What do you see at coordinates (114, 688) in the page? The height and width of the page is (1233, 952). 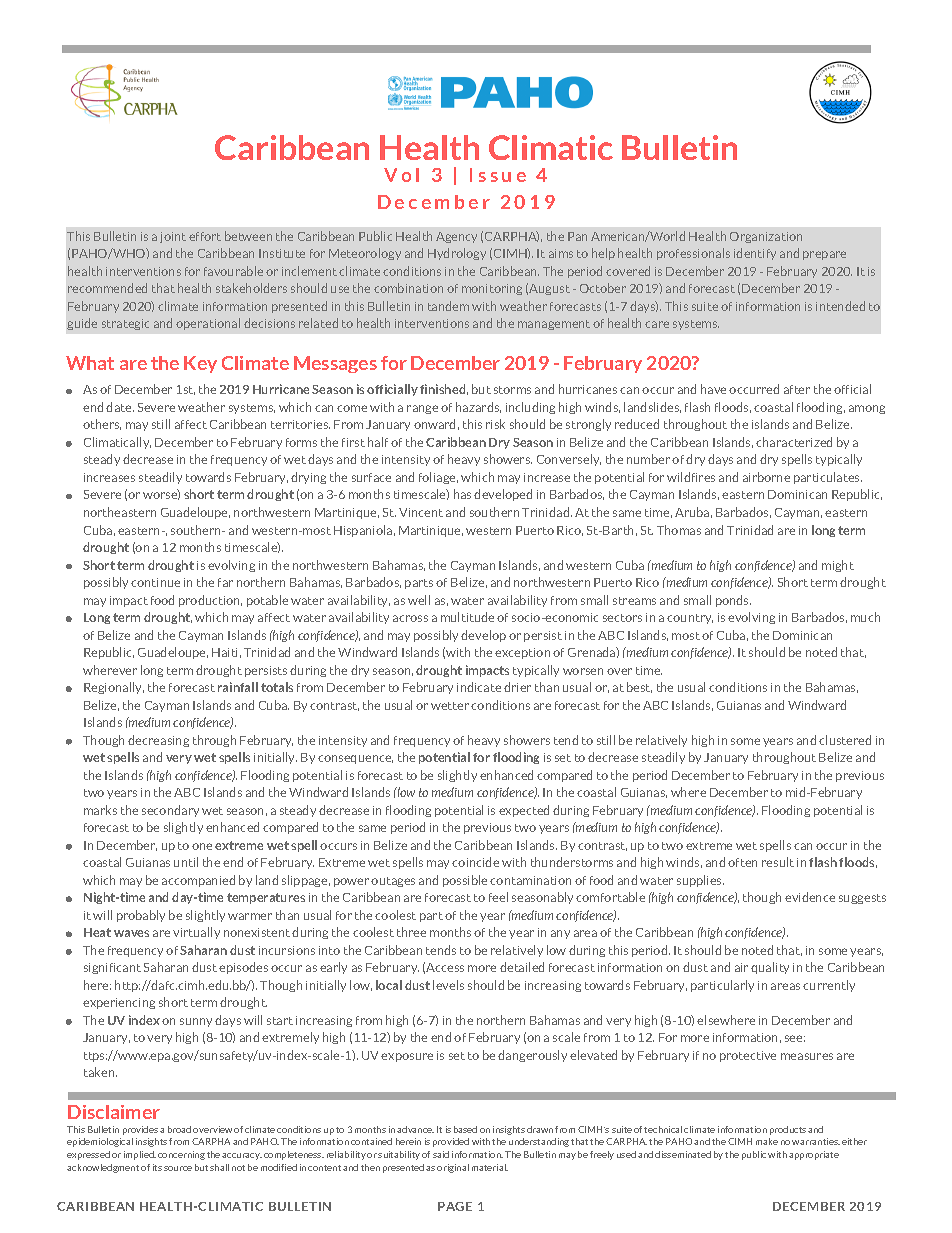 I see `Regionally` at bounding box center [114, 688].
